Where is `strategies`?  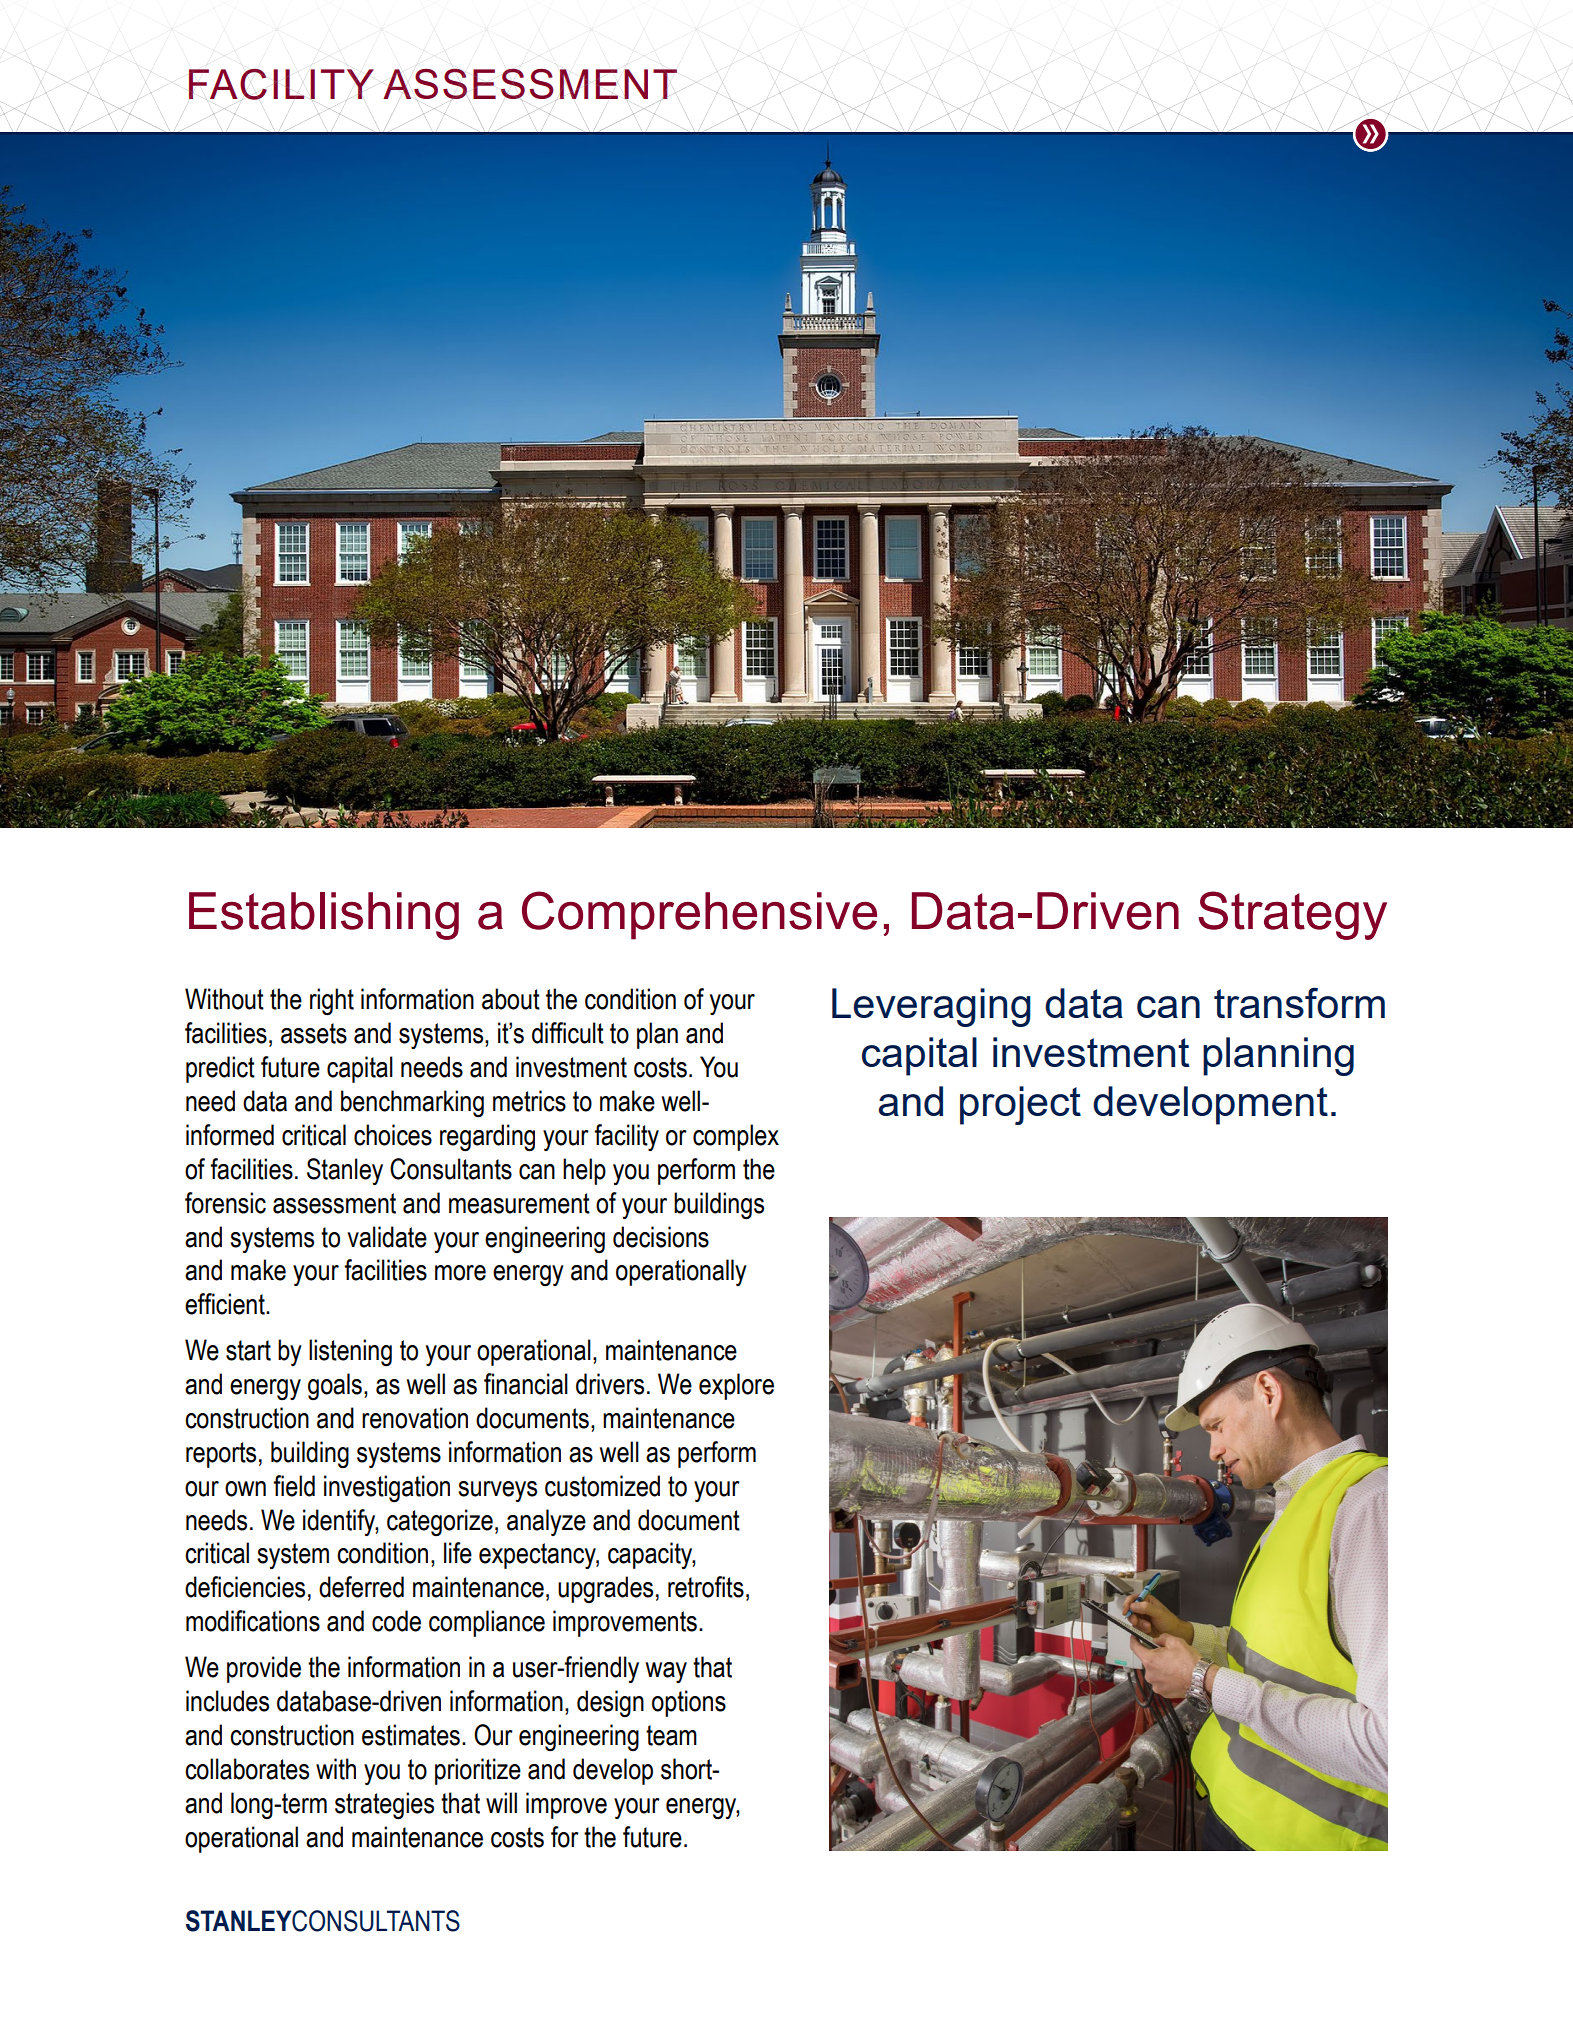
strategies is located at coordinates (384, 1805).
